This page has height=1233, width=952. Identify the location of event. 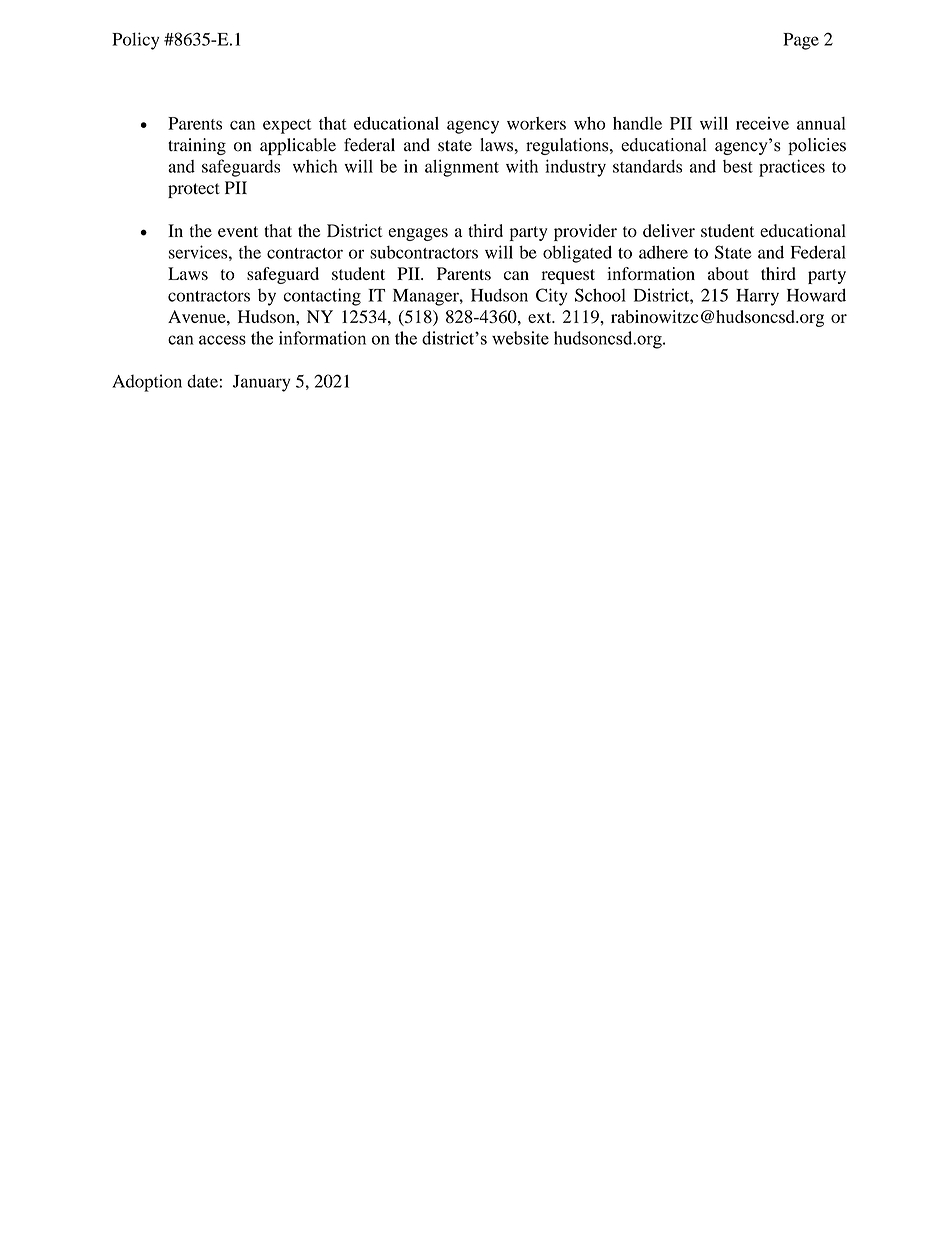
(238, 231).
